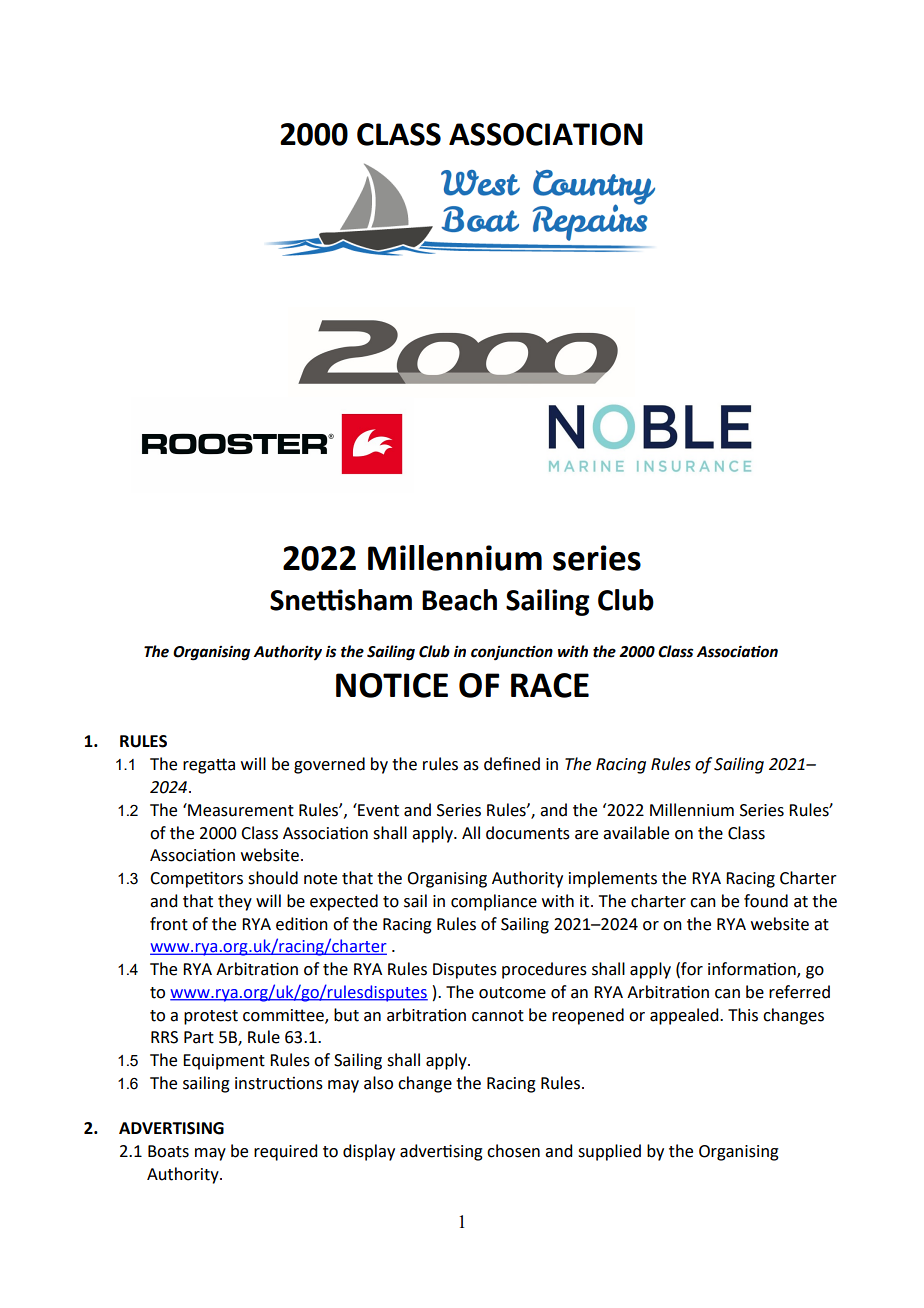 Image resolution: width=924 pixels, height=1308 pixels. I want to click on Beach, so click(459, 600).
